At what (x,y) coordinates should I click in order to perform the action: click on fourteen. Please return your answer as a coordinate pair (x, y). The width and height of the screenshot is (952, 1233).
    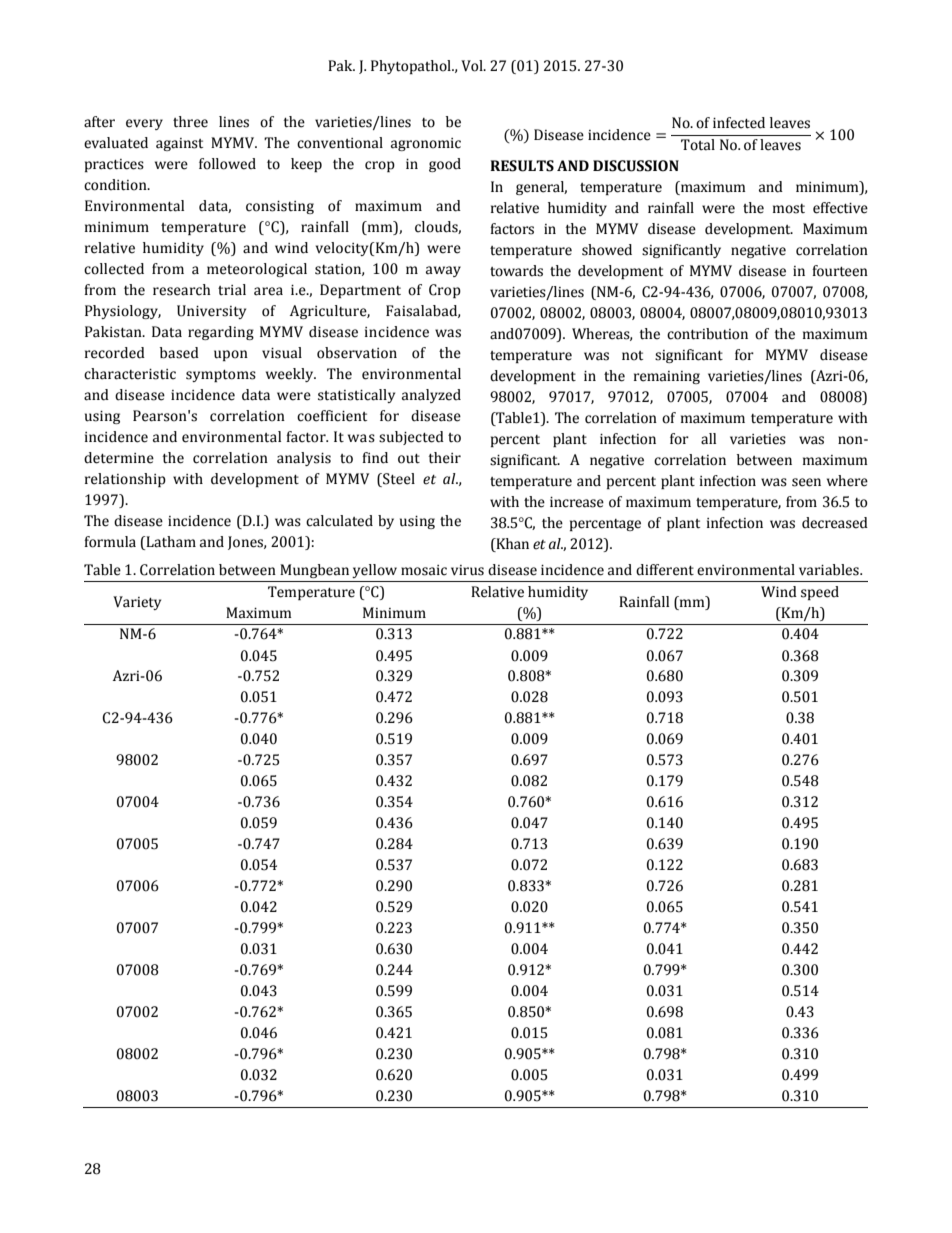
    Looking at the image, I should click on (840, 271).
